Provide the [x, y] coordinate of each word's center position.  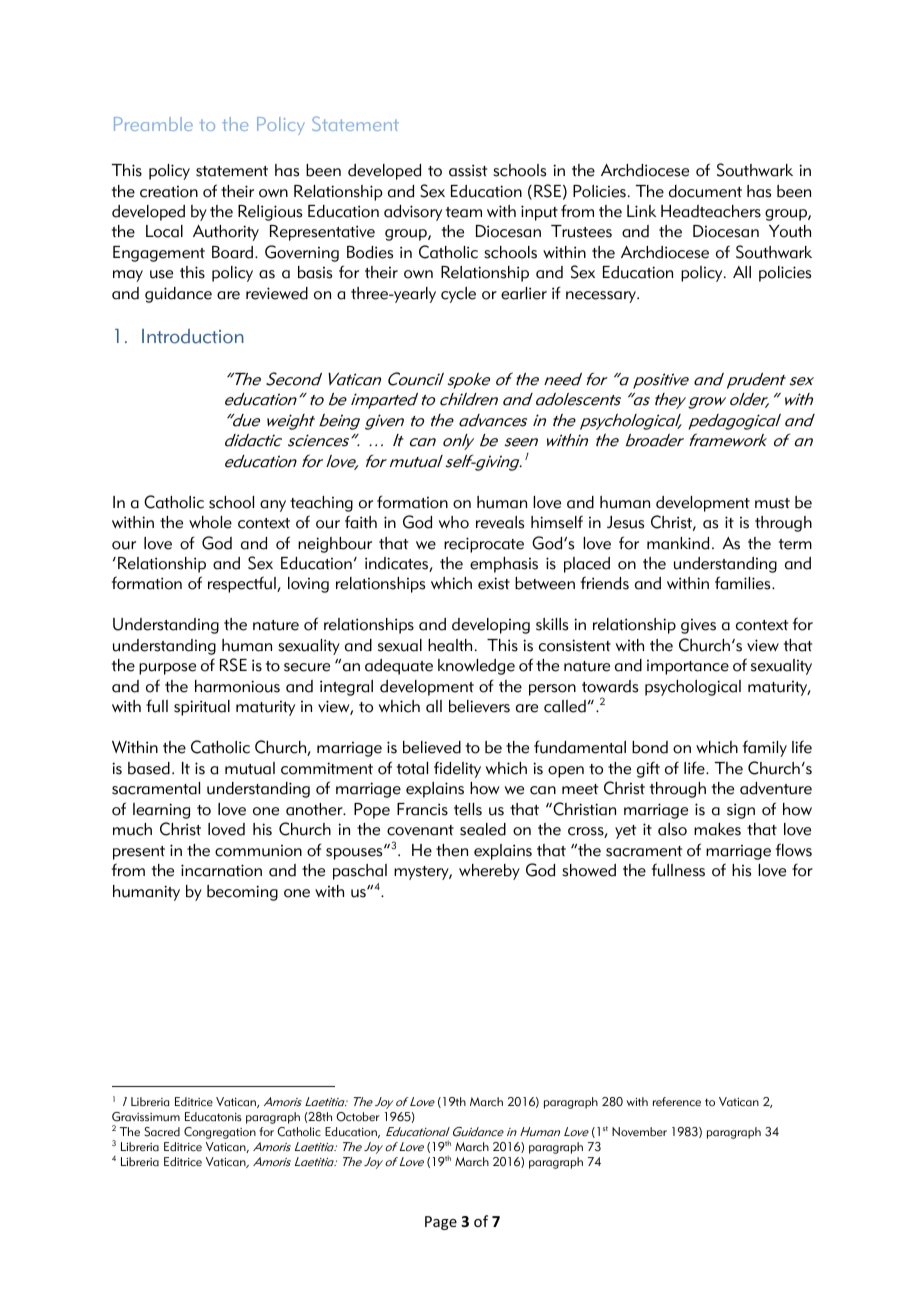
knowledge [476, 667]
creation [169, 192]
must [772, 503]
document [705, 191]
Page [441, 1223]
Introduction [193, 336]
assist [468, 170]
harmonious [237, 686]
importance [688, 667]
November [639, 1132]
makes [717, 829]
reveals [500, 522]
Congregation [220, 1133]
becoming [242, 893]
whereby [489, 872]
